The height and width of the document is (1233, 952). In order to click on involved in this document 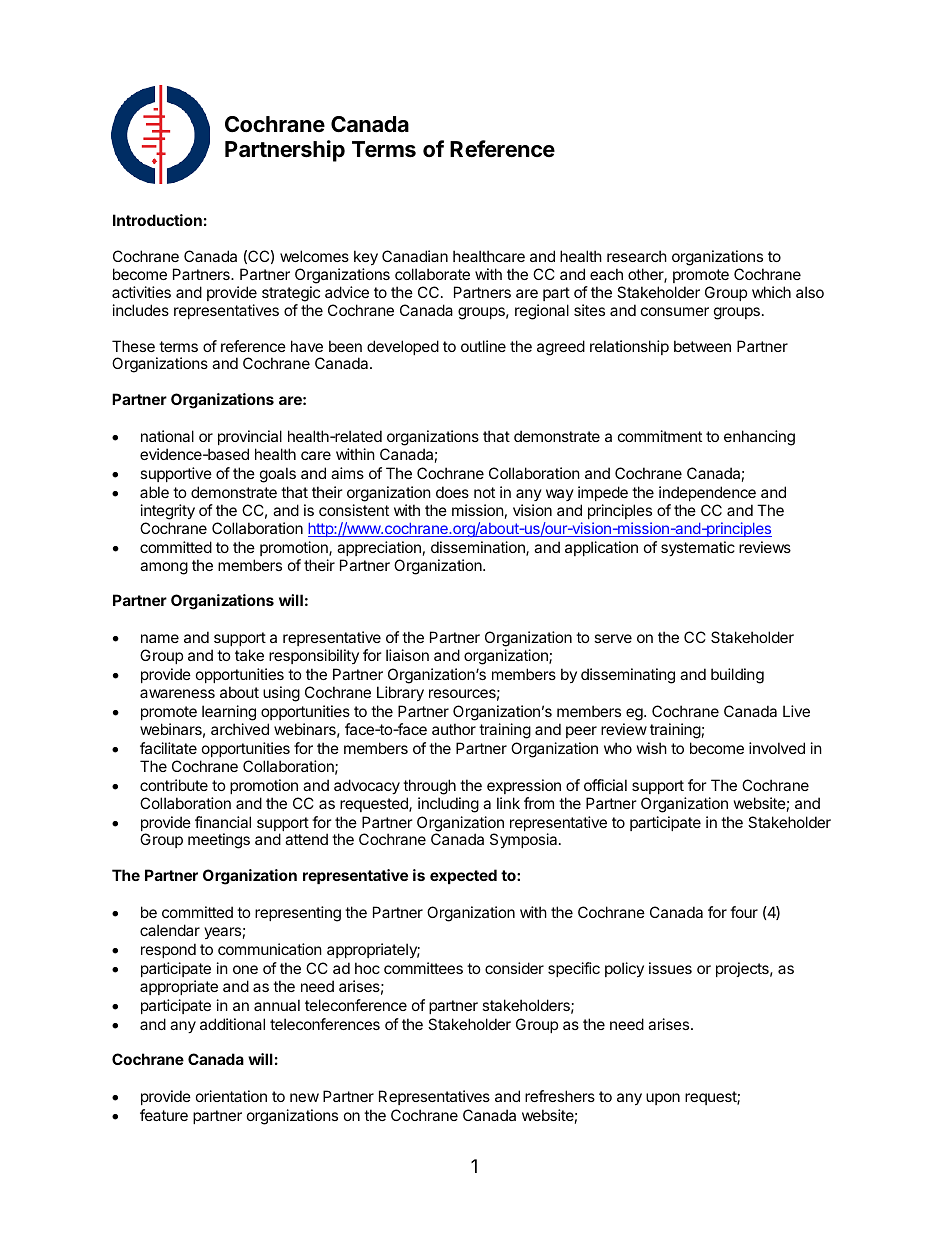, I will do `click(777, 748)`.
